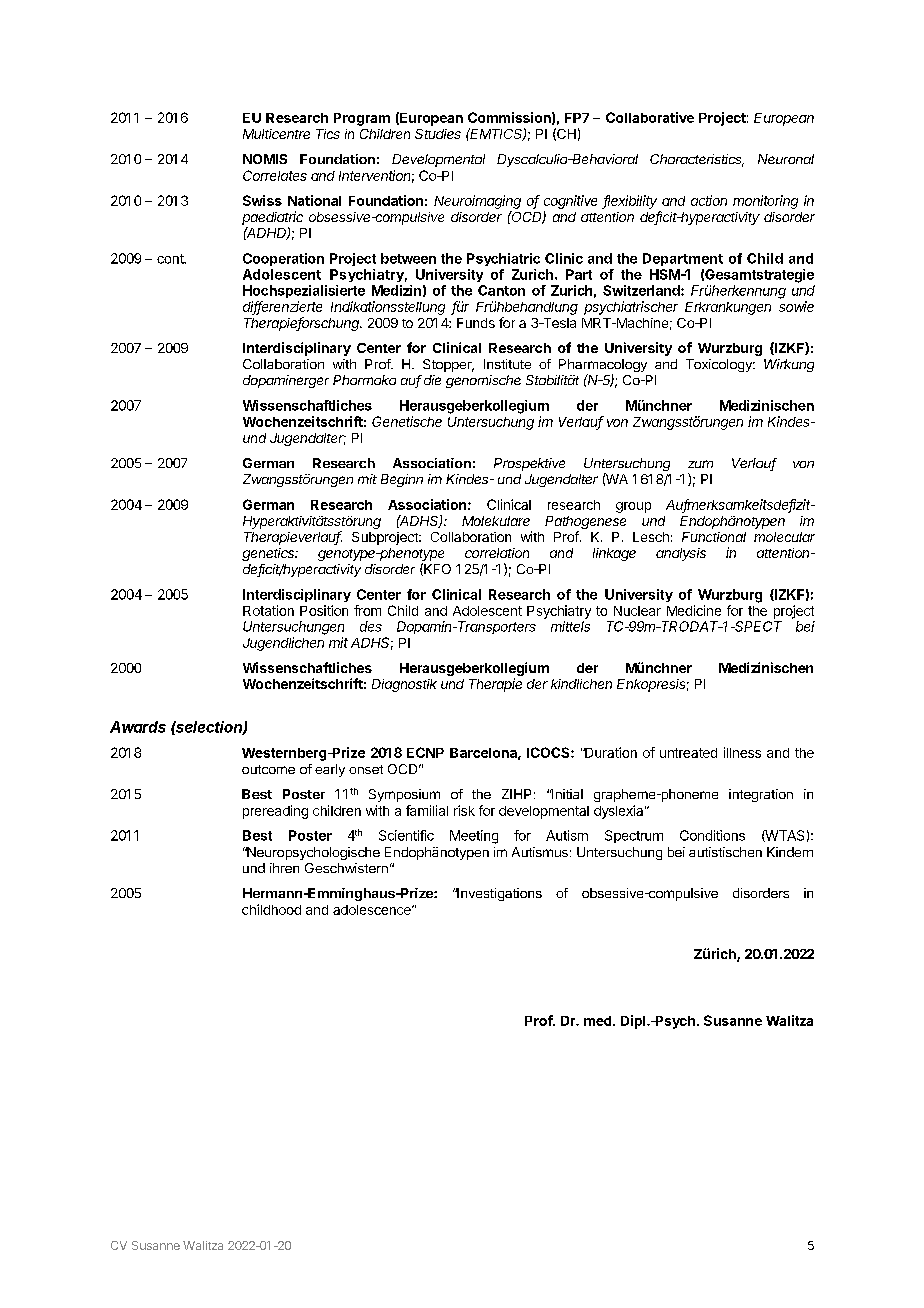 The height and width of the screenshot is (1308, 924). Describe the element at coordinates (603, 367) in the screenshot. I see `Pharmacology` at that location.
